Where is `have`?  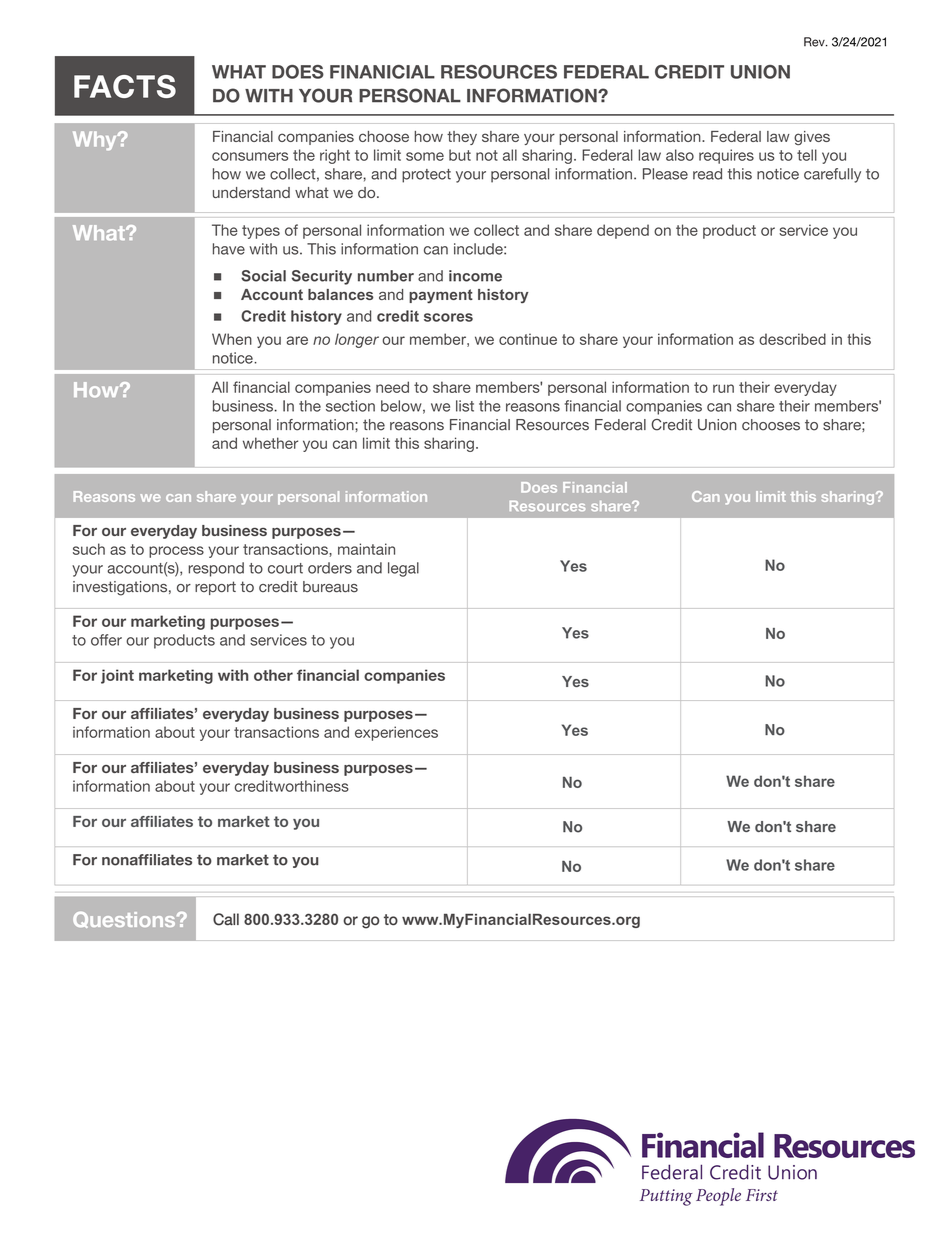 have is located at coordinates (229, 249).
